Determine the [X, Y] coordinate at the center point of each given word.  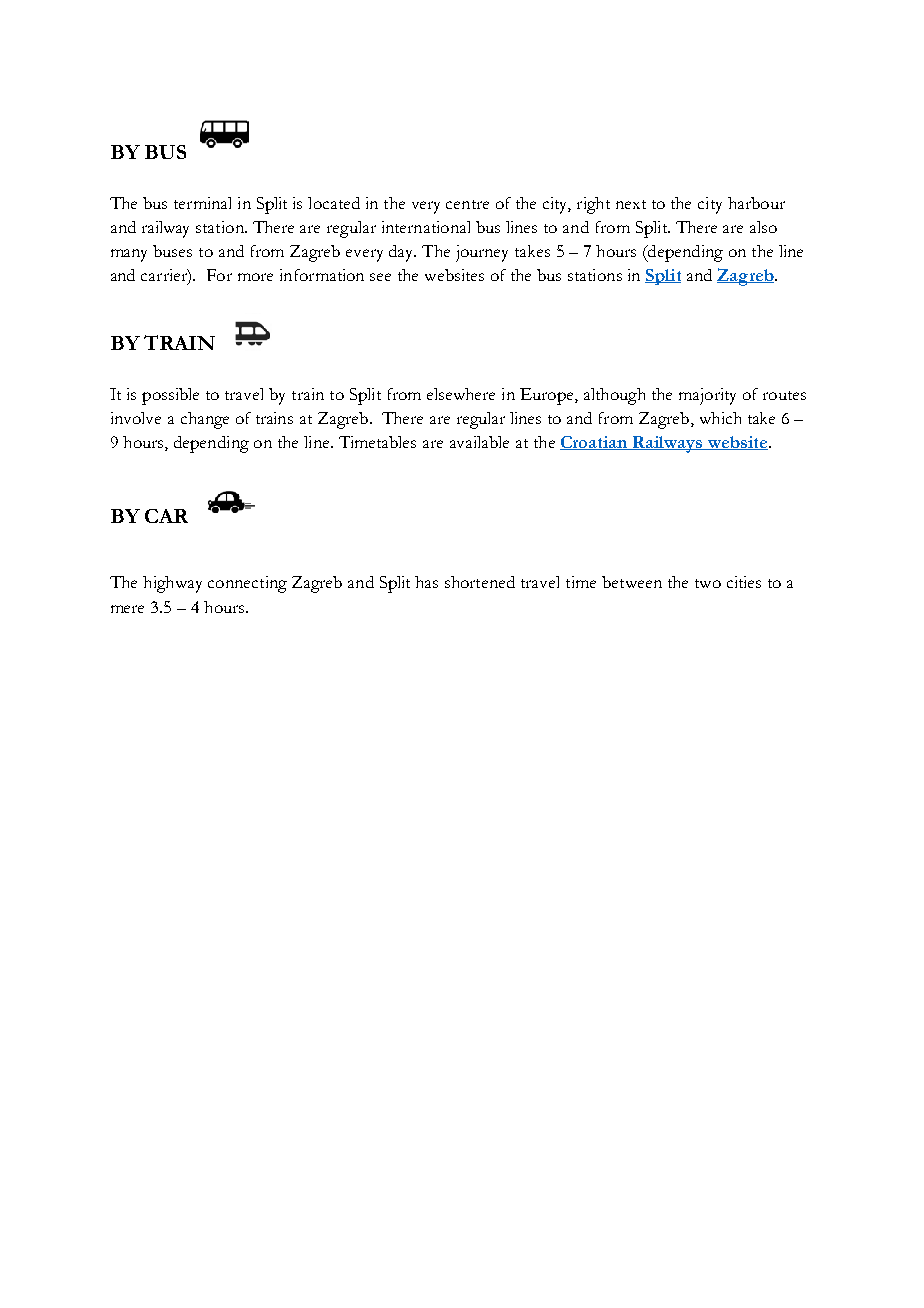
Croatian [595, 443]
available [479, 442]
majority [707, 396]
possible [170, 396]
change [205, 420]
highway [172, 584]
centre [467, 204]
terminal [202, 203]
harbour [756, 203]
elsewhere [461, 394]
